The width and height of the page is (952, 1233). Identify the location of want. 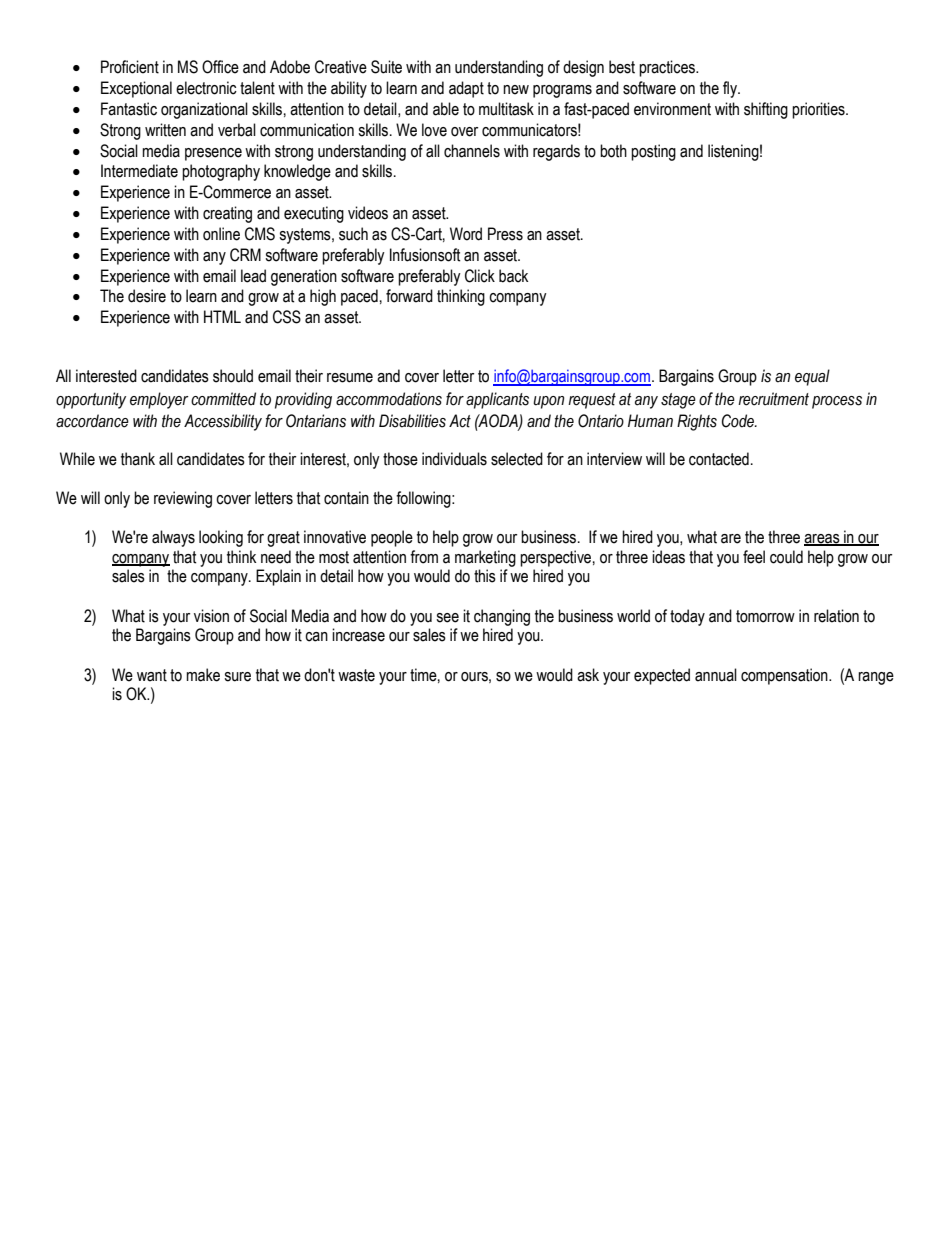
(152, 675).
